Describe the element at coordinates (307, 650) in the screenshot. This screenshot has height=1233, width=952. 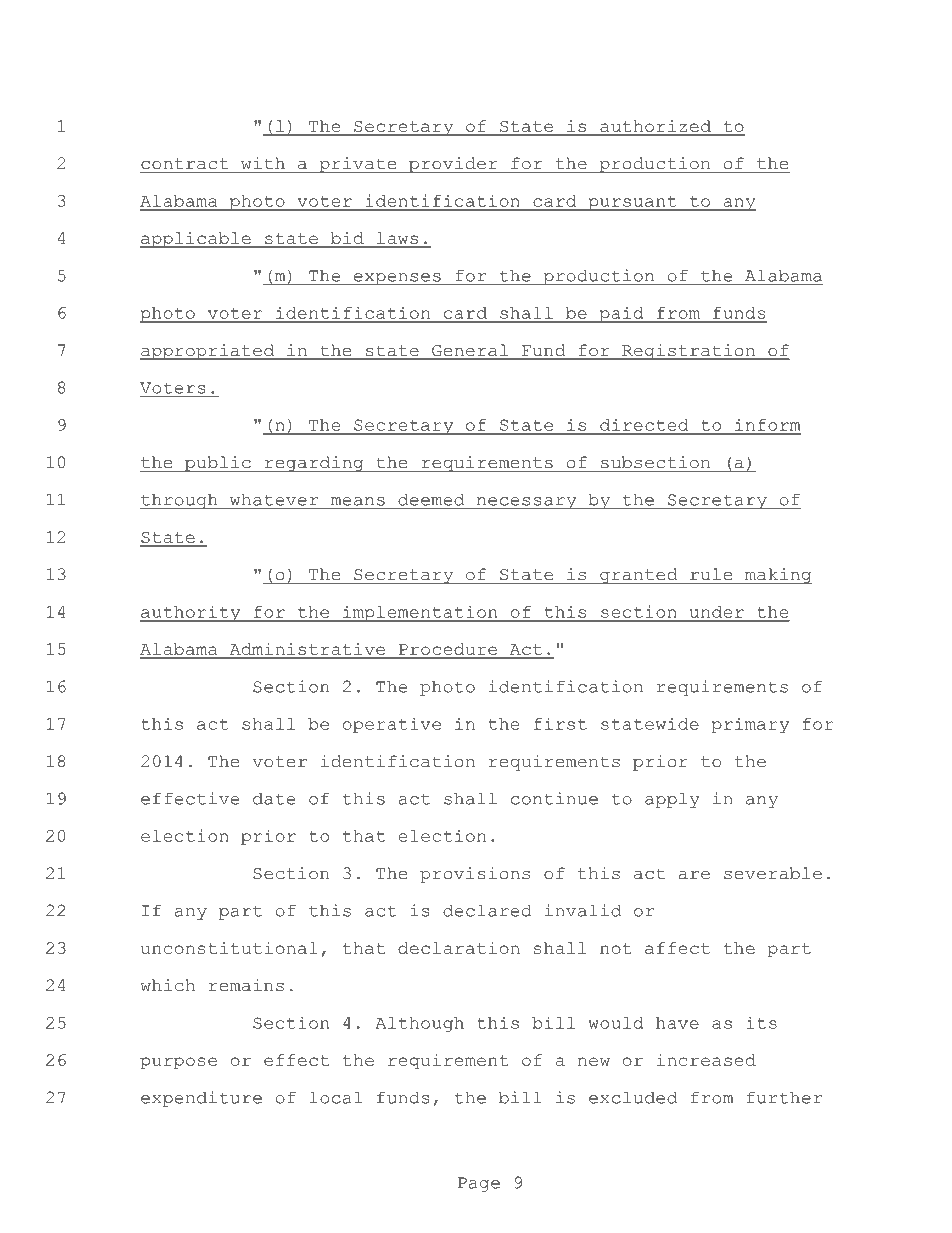
I see `Administrative` at that location.
